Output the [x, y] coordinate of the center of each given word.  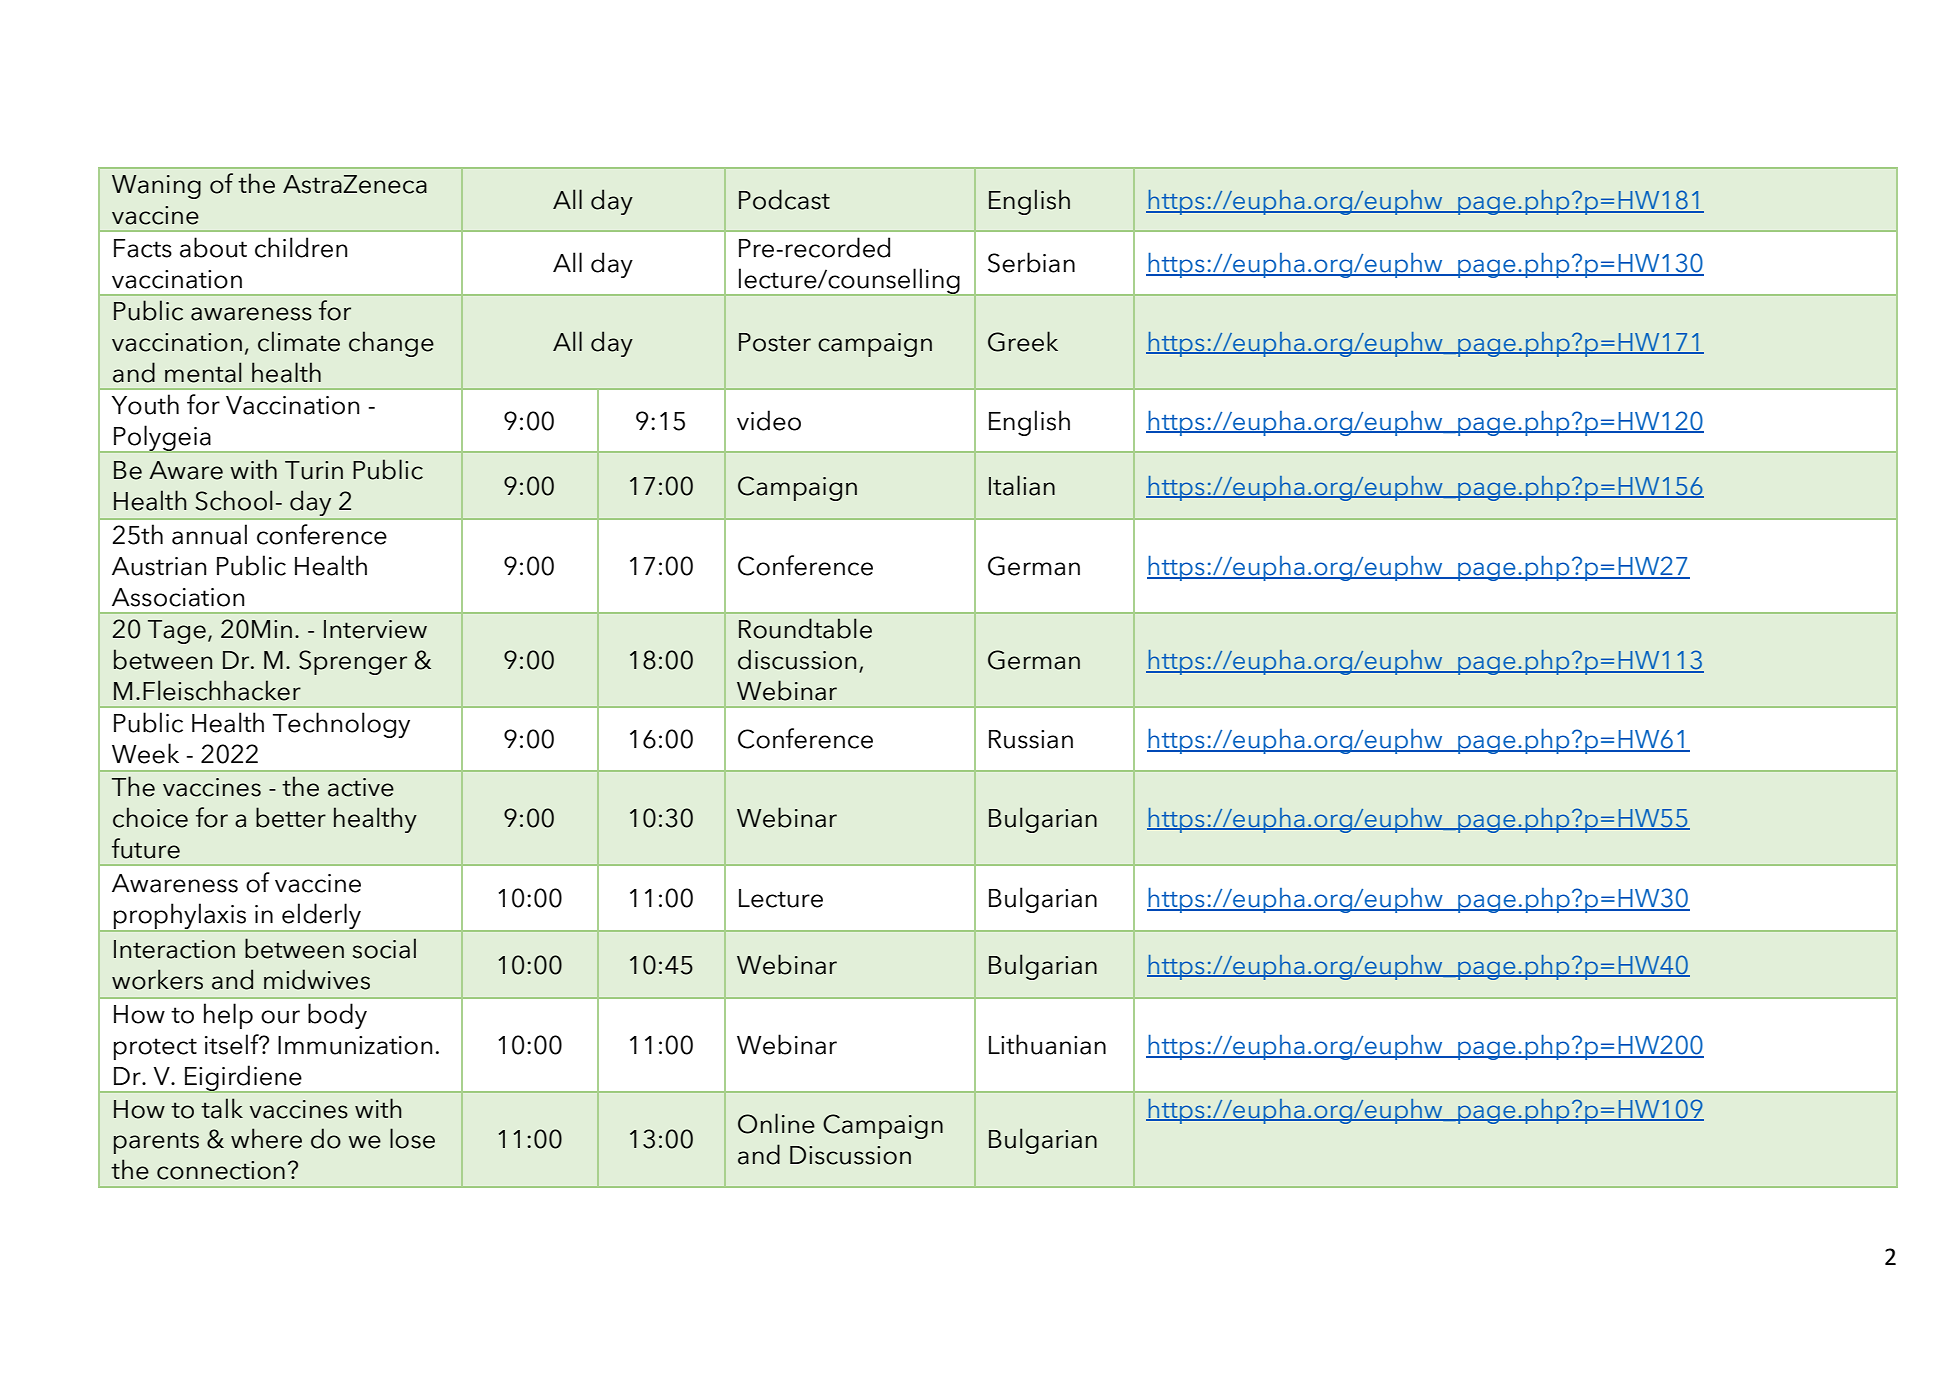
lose [412, 1138]
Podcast [784, 199]
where [266, 1138]
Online [776, 1123]
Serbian [1031, 262]
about [213, 247]
